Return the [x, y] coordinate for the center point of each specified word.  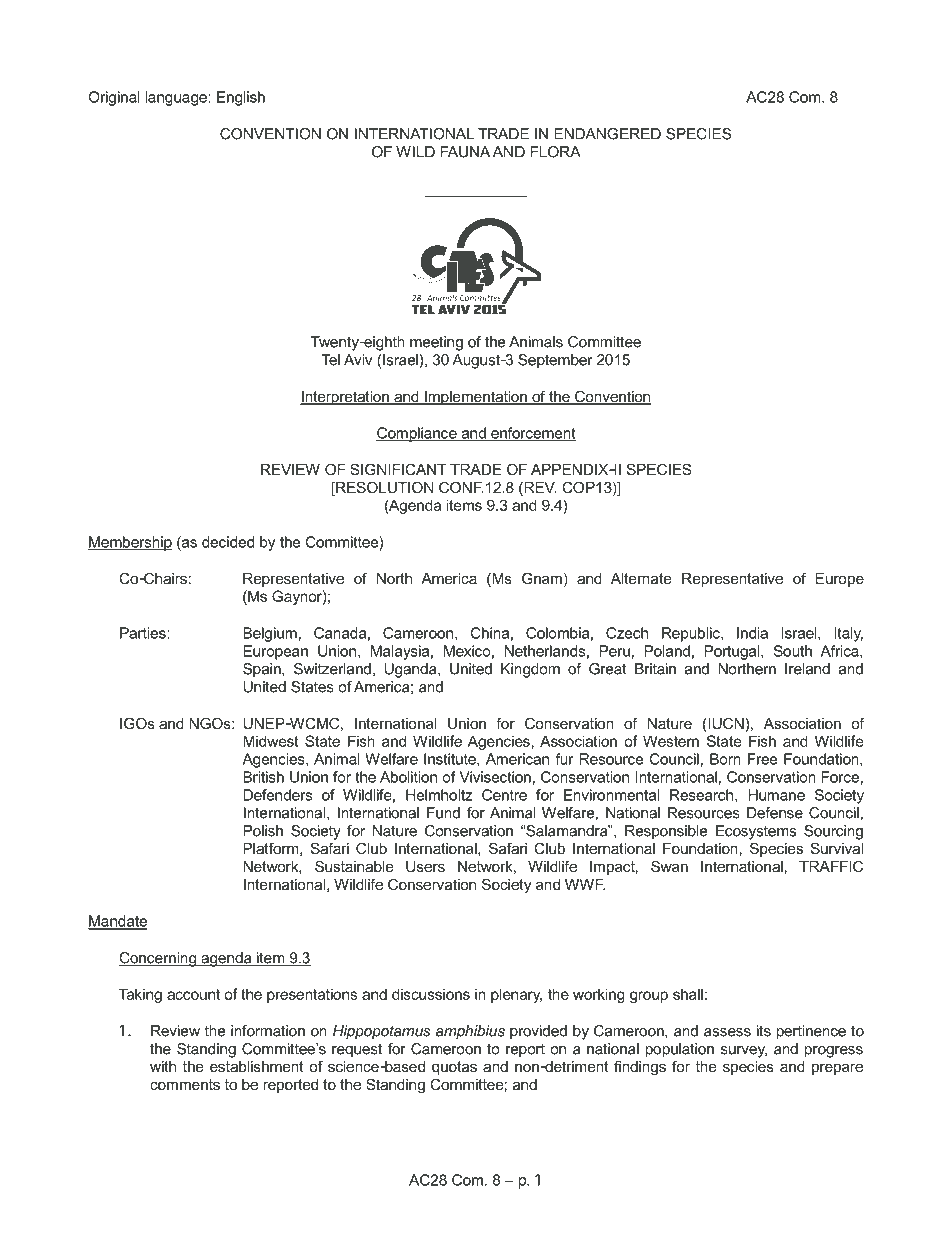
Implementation [476, 398]
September [555, 361]
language [177, 98]
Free [762, 759]
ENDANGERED [607, 134]
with [163, 1066]
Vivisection [495, 777]
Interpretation [345, 398]
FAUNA [465, 152]
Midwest [271, 741]
